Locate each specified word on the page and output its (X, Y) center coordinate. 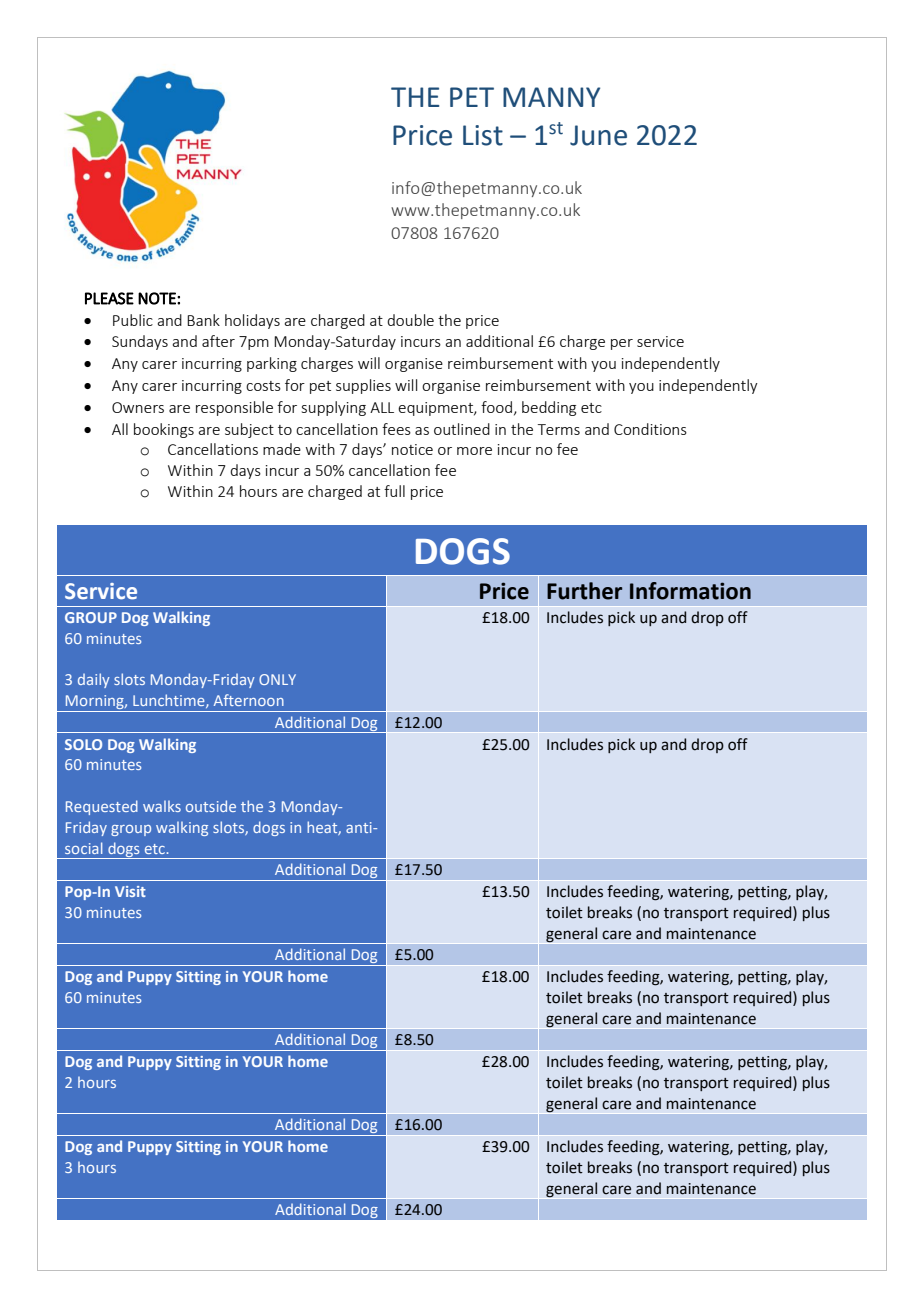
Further (584, 591)
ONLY (277, 679)
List (483, 135)
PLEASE (109, 298)
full (394, 491)
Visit (130, 891)
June (598, 135)
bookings (164, 430)
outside (211, 806)
